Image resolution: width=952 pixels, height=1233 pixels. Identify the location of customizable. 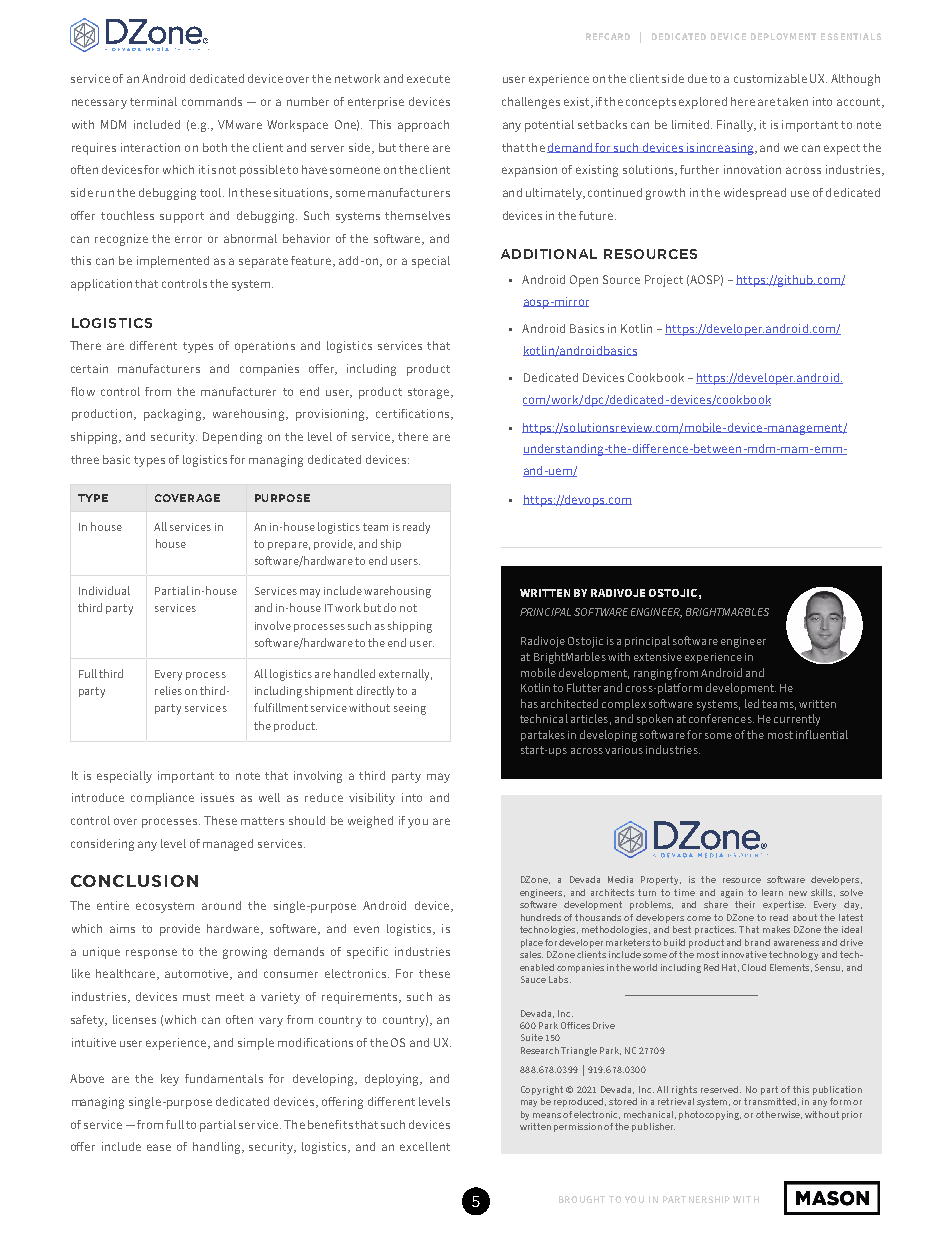
(770, 78).
